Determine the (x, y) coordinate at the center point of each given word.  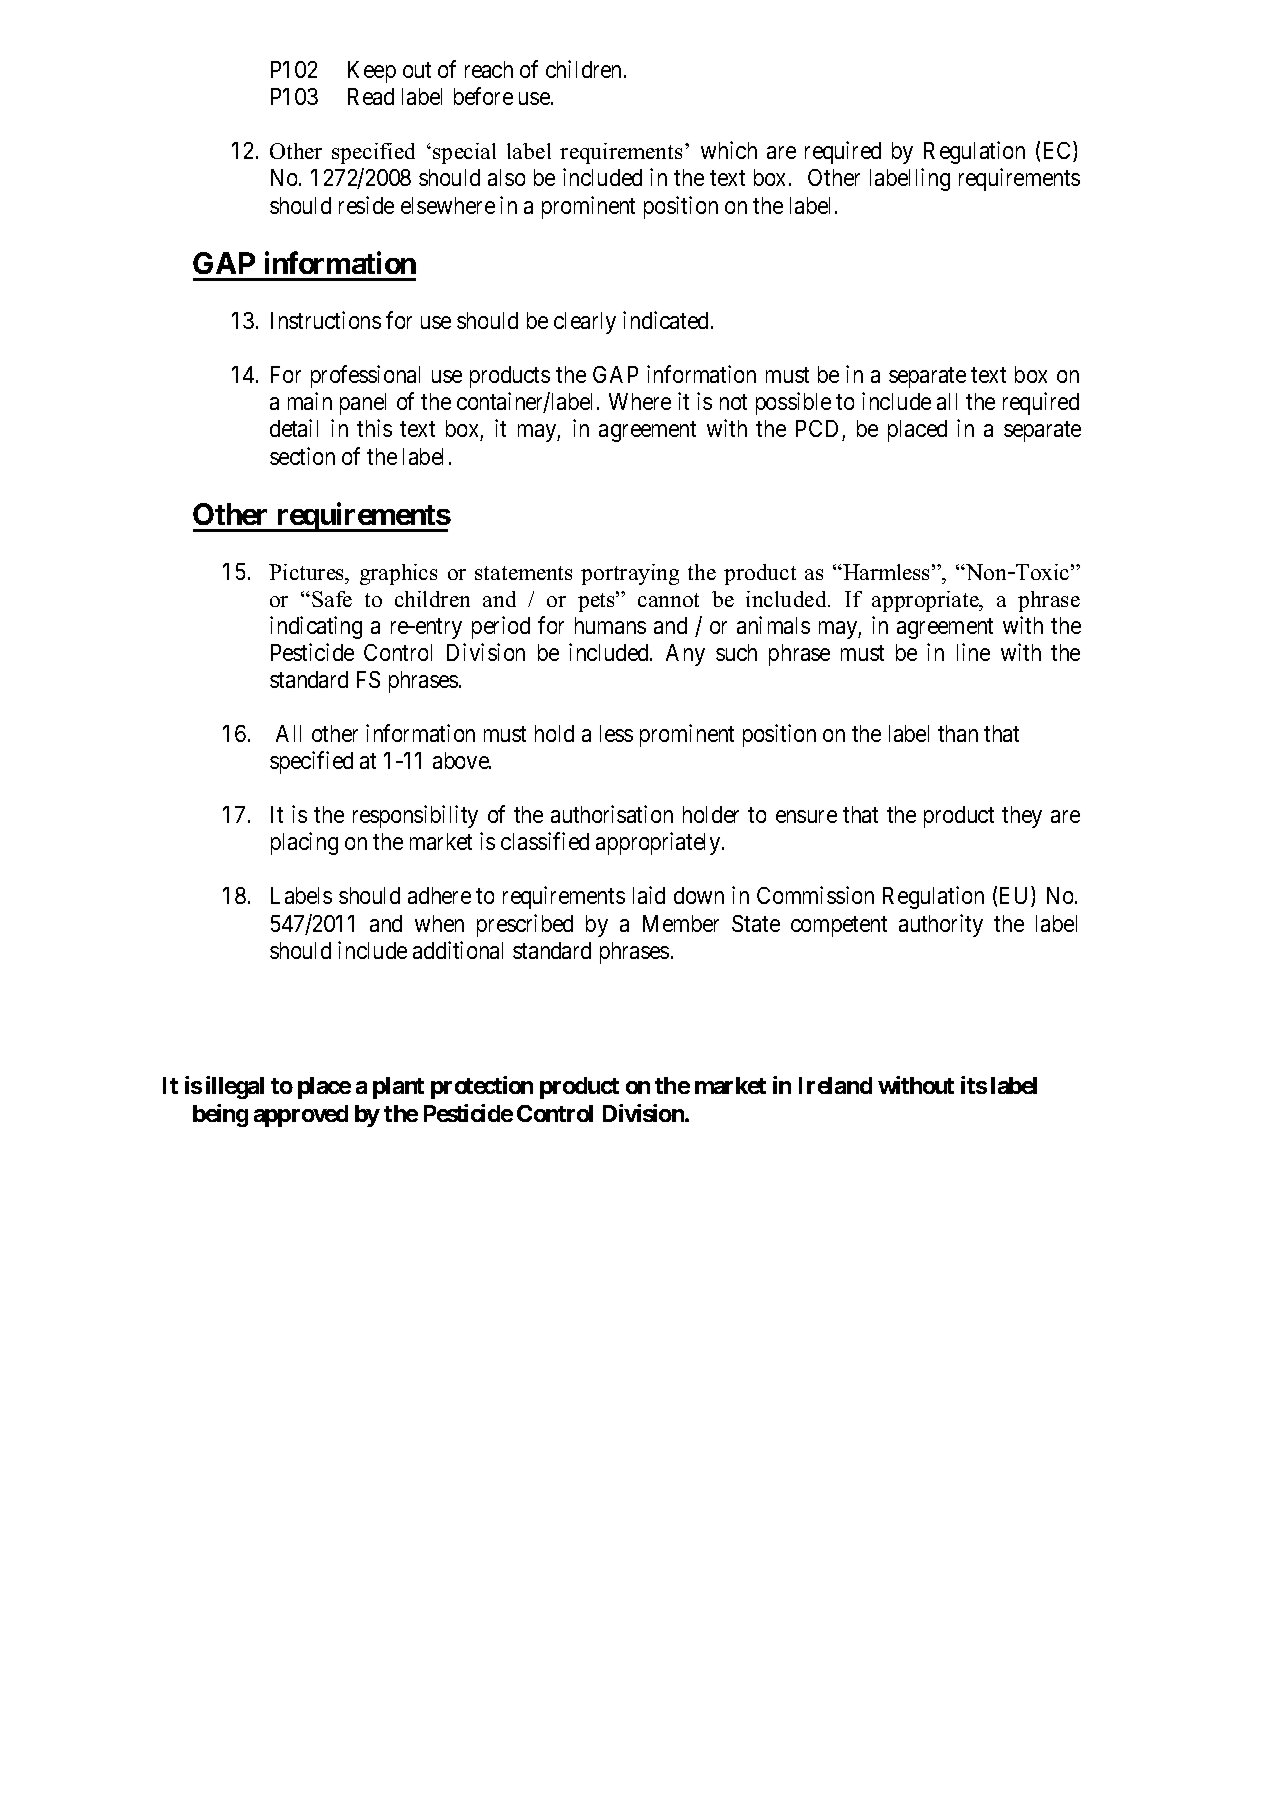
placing (304, 843)
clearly (585, 323)
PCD (819, 430)
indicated (667, 320)
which (729, 150)
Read (371, 96)
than (958, 733)
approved (301, 1116)
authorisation (612, 814)
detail (294, 428)
